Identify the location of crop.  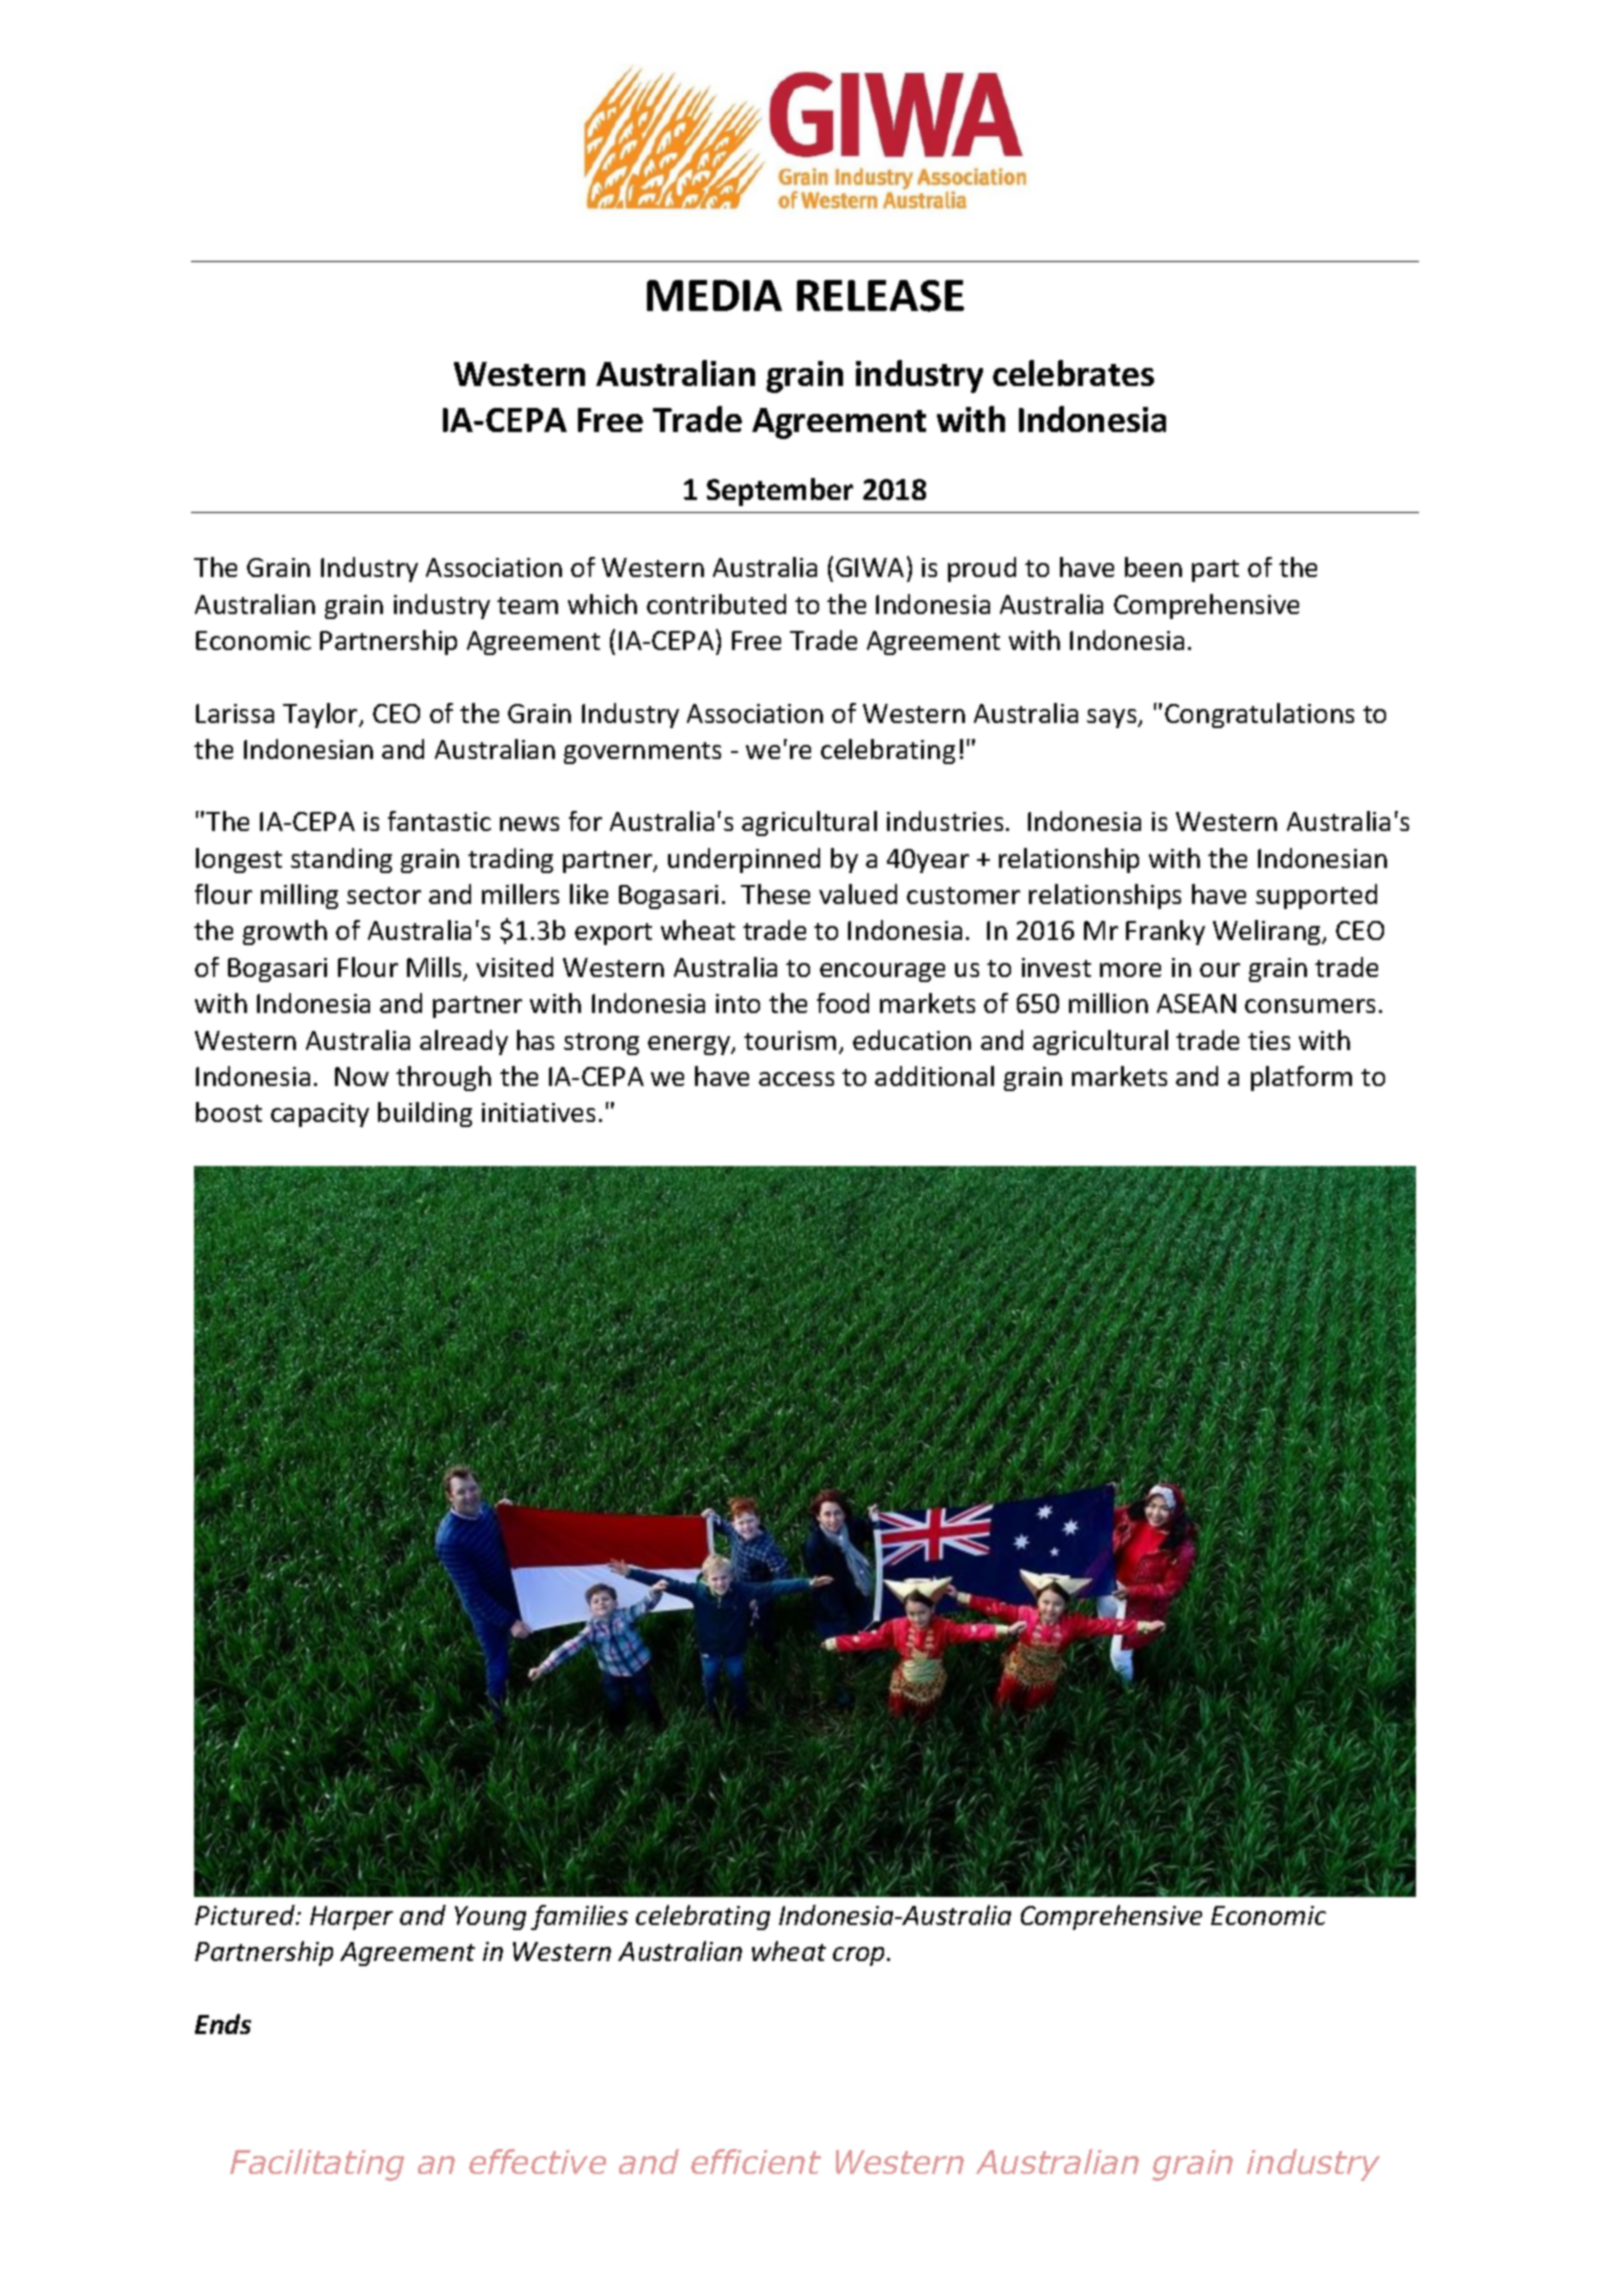
(860, 1956).
